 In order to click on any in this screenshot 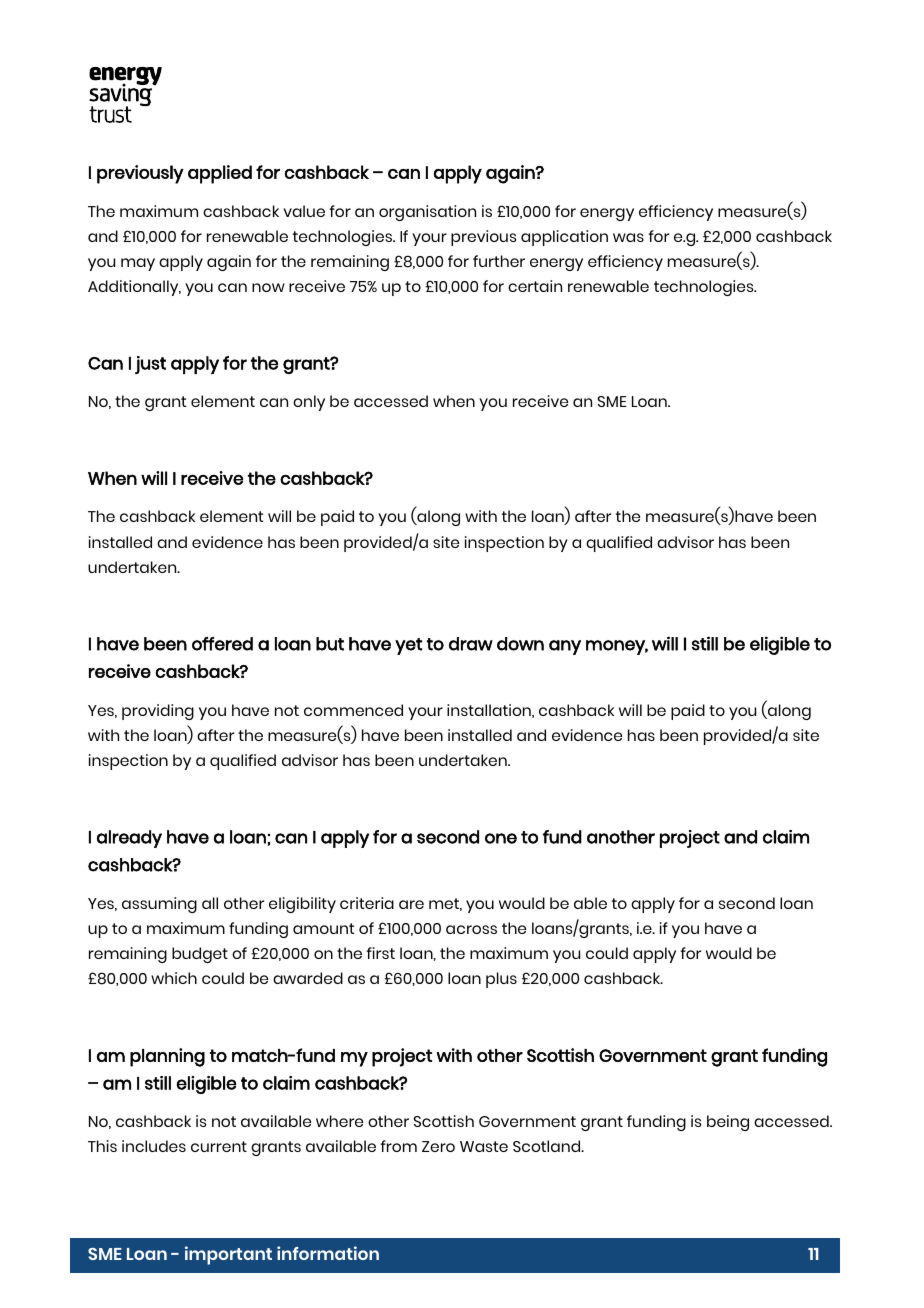, I will do `click(565, 647)`.
